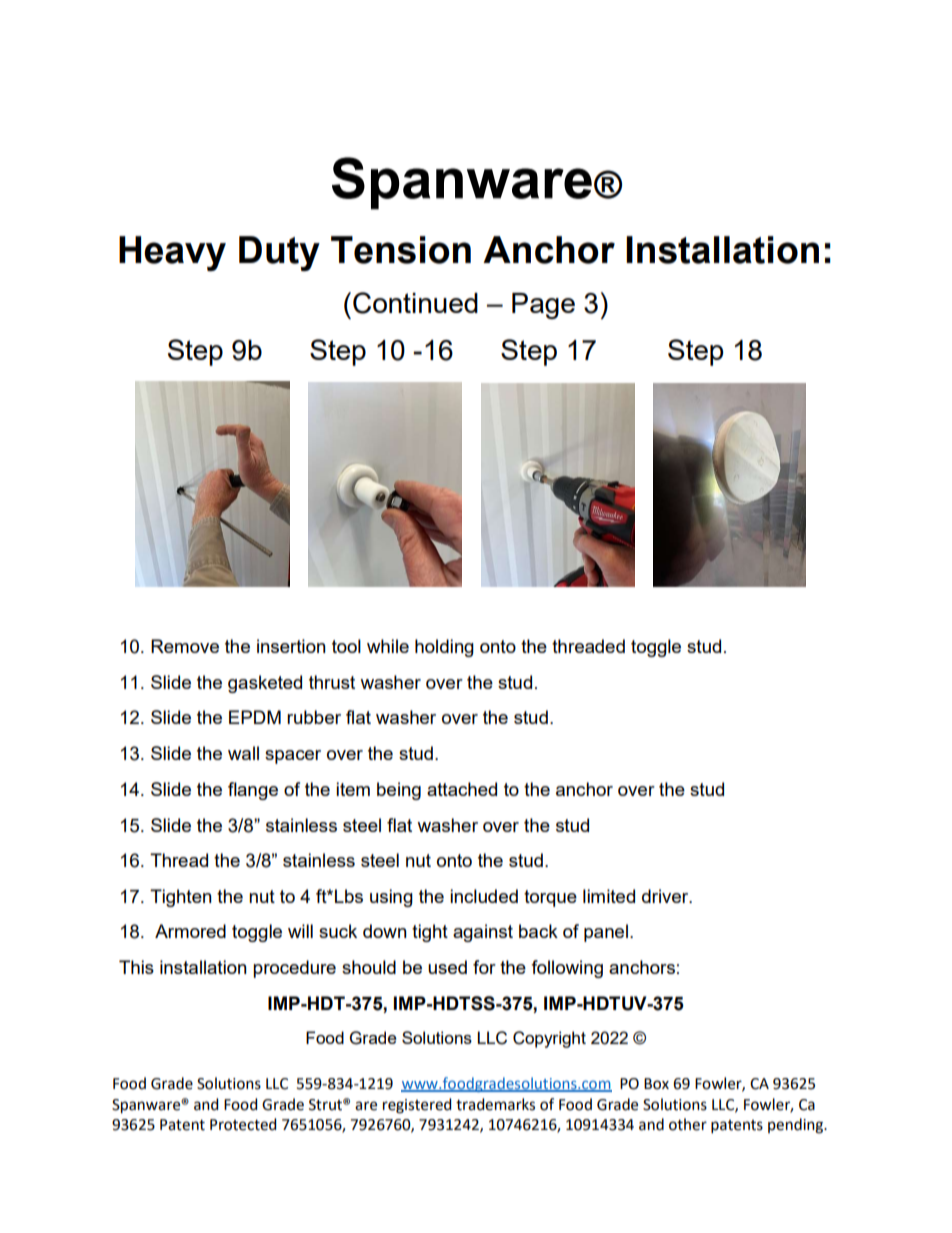 This document has width=952, height=1233. I want to click on thrust, so click(332, 682).
